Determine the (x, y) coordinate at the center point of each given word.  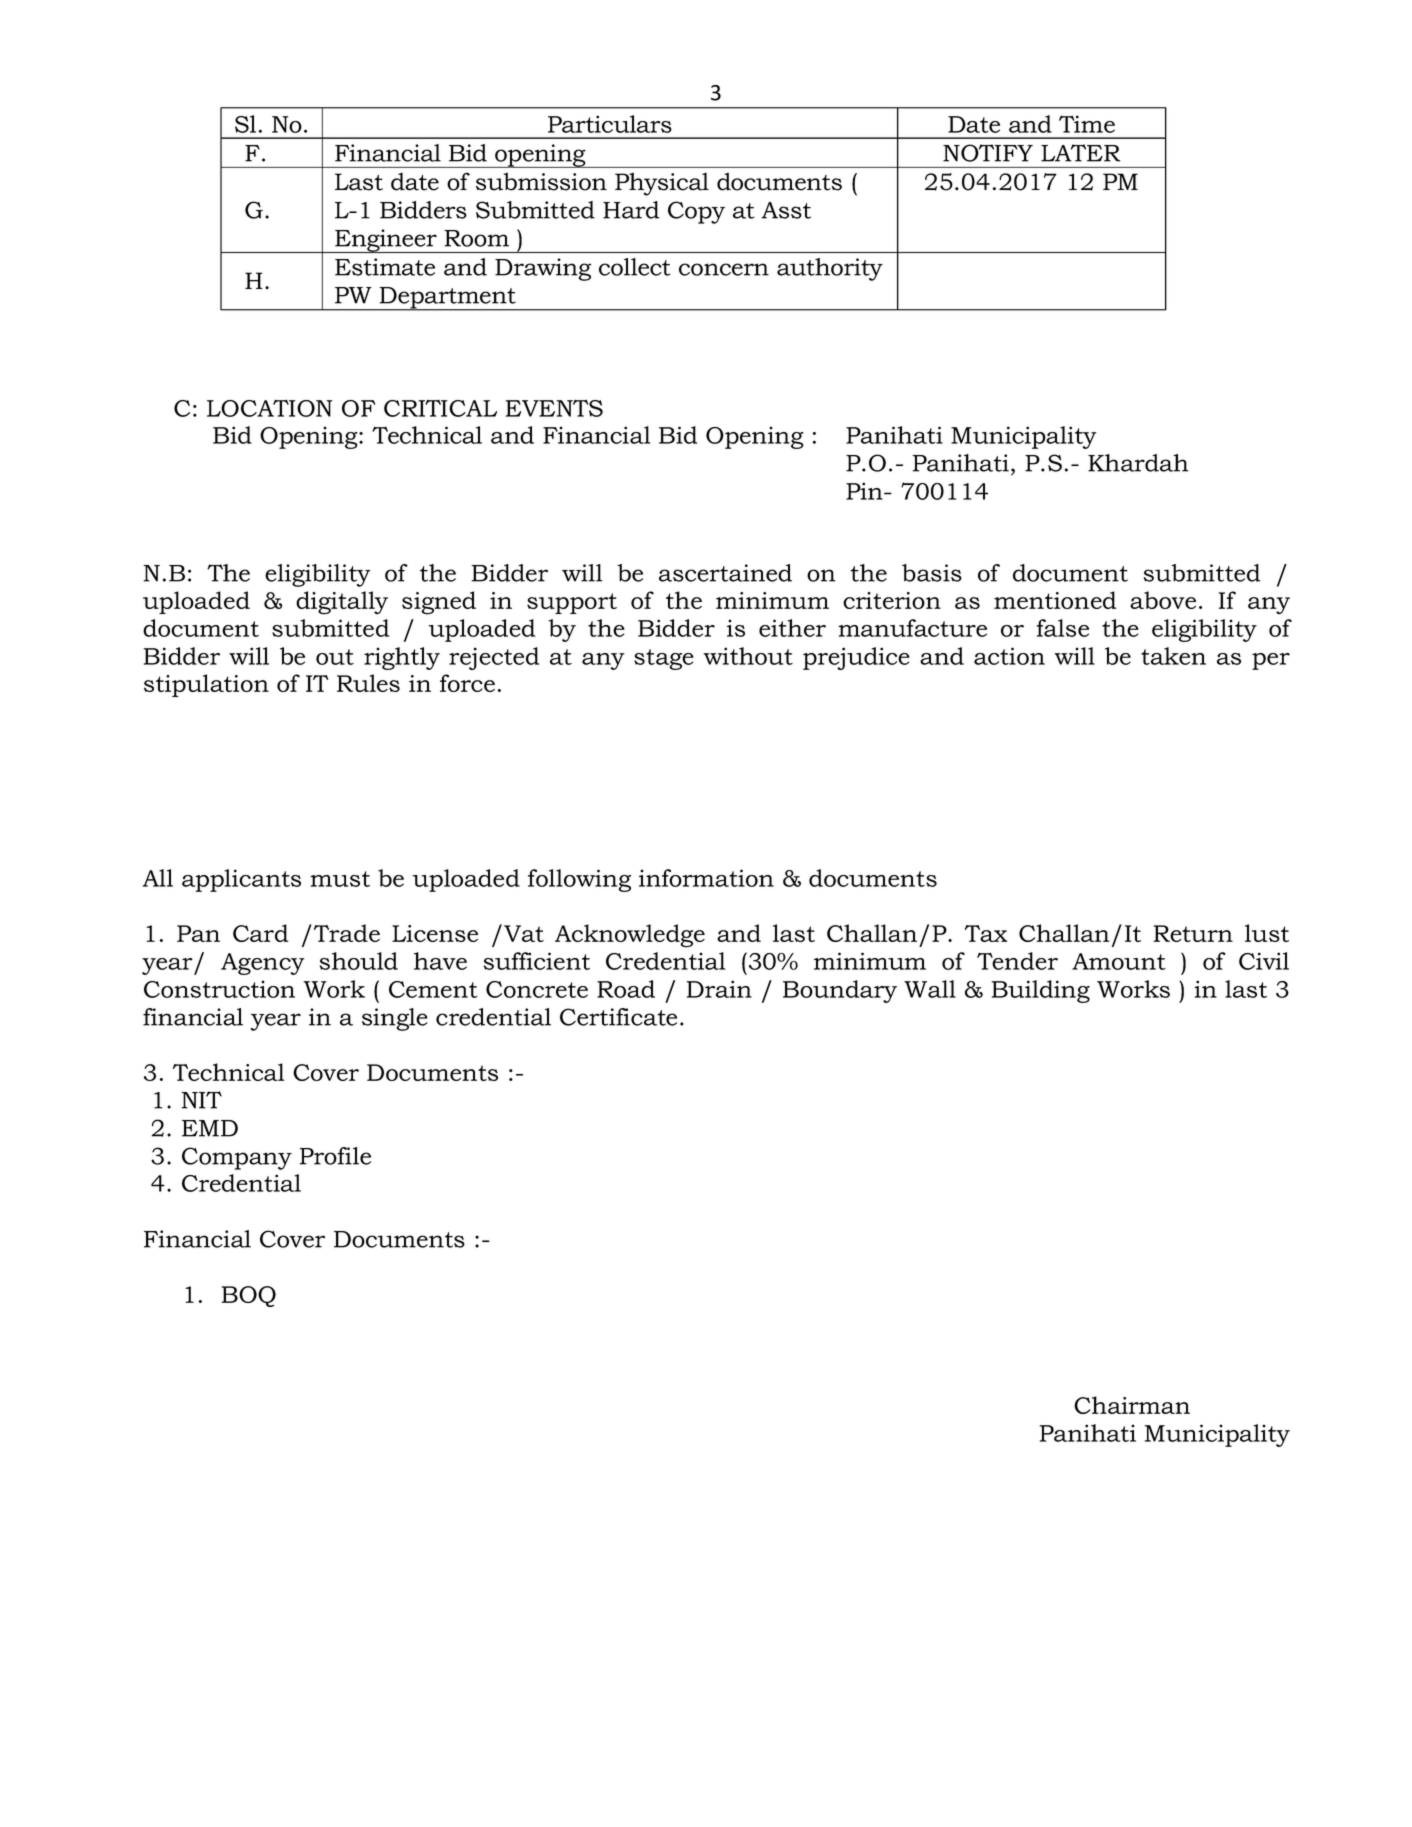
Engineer (386, 241)
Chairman (1132, 1405)
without (748, 656)
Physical (662, 184)
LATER (1081, 153)
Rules (368, 683)
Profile (335, 1156)
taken (1173, 656)
